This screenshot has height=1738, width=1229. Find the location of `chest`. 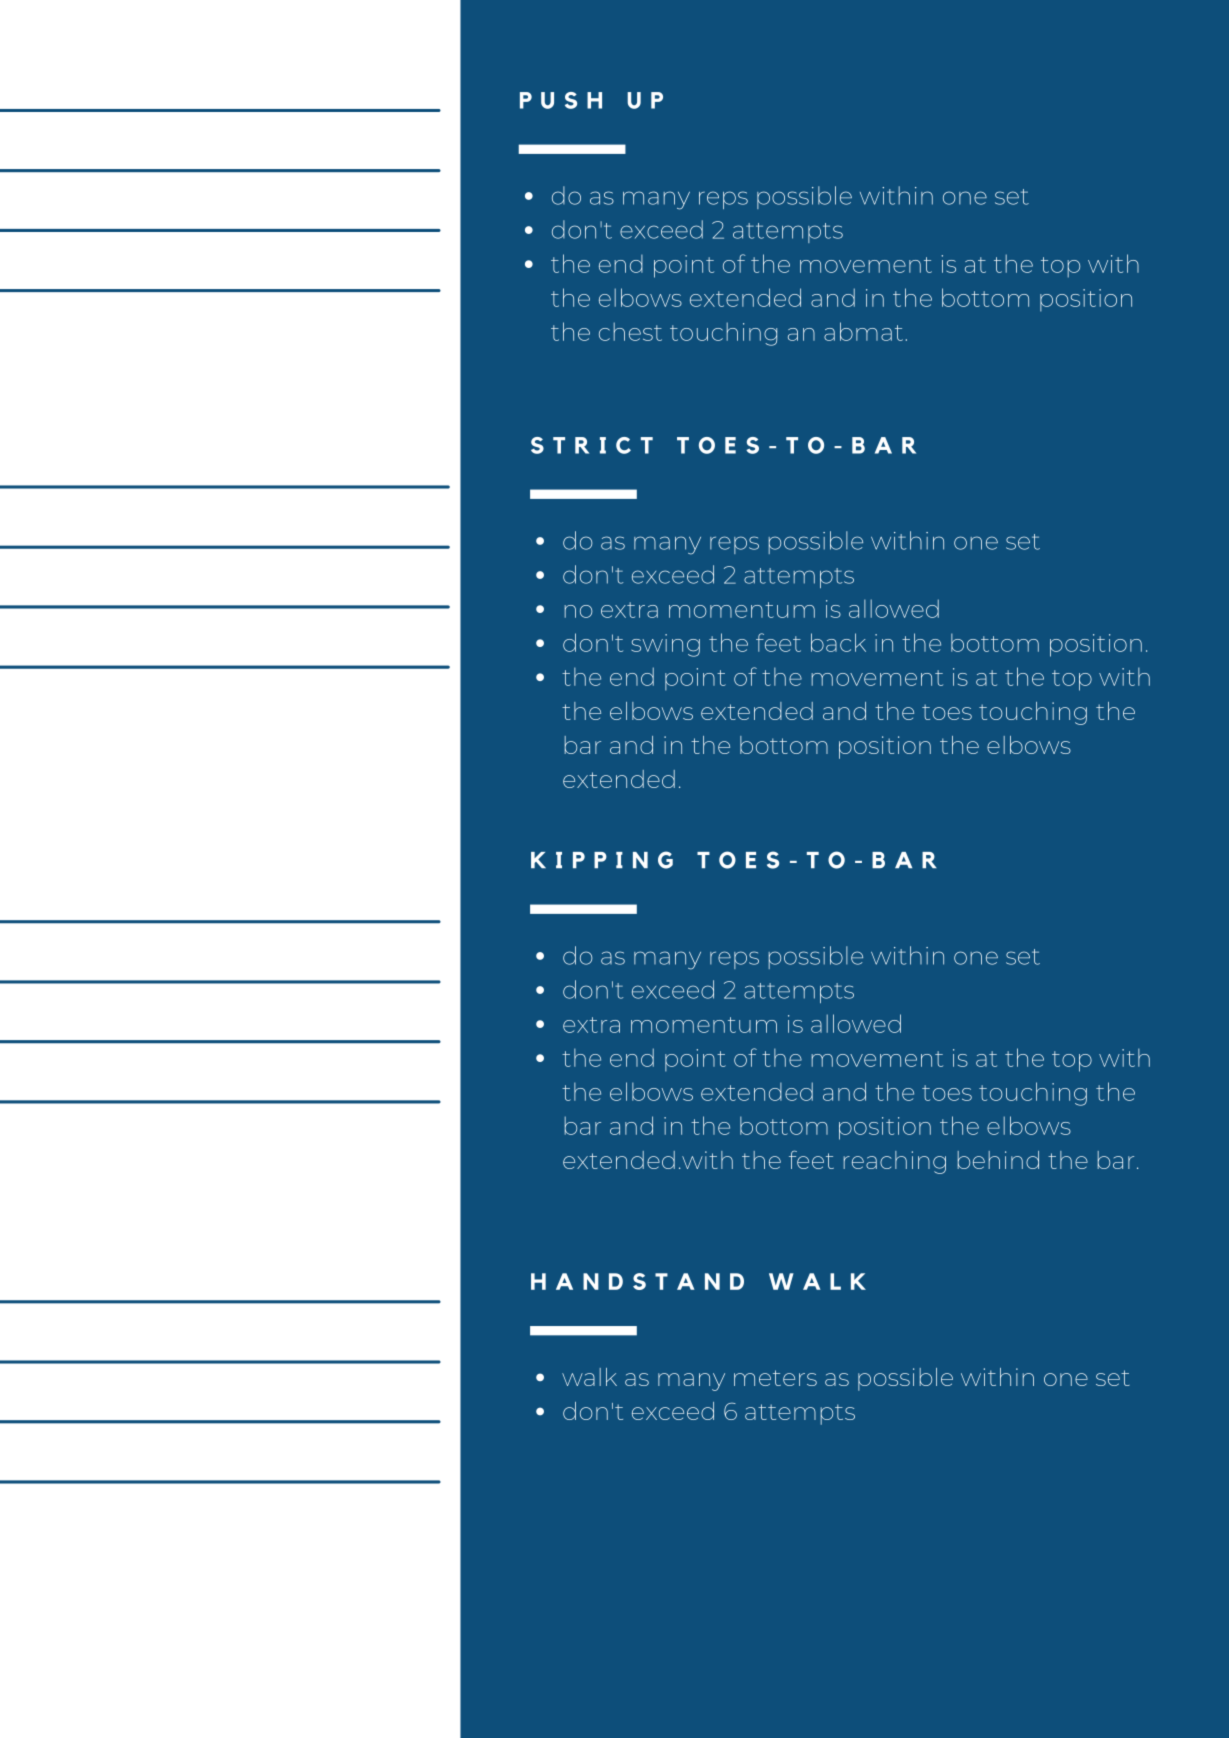

chest is located at coordinates (630, 331).
